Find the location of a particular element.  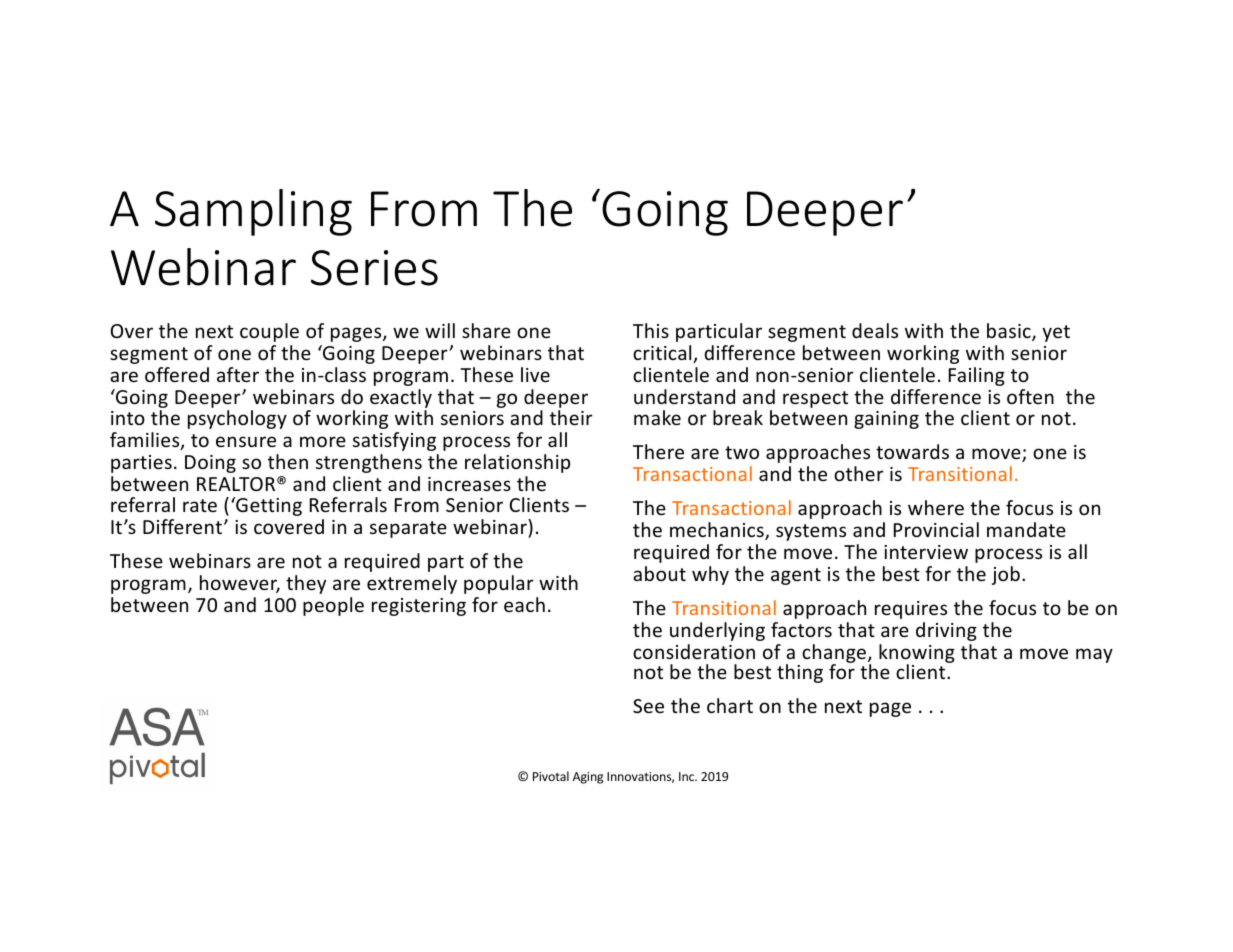

Series is located at coordinates (374, 268).
